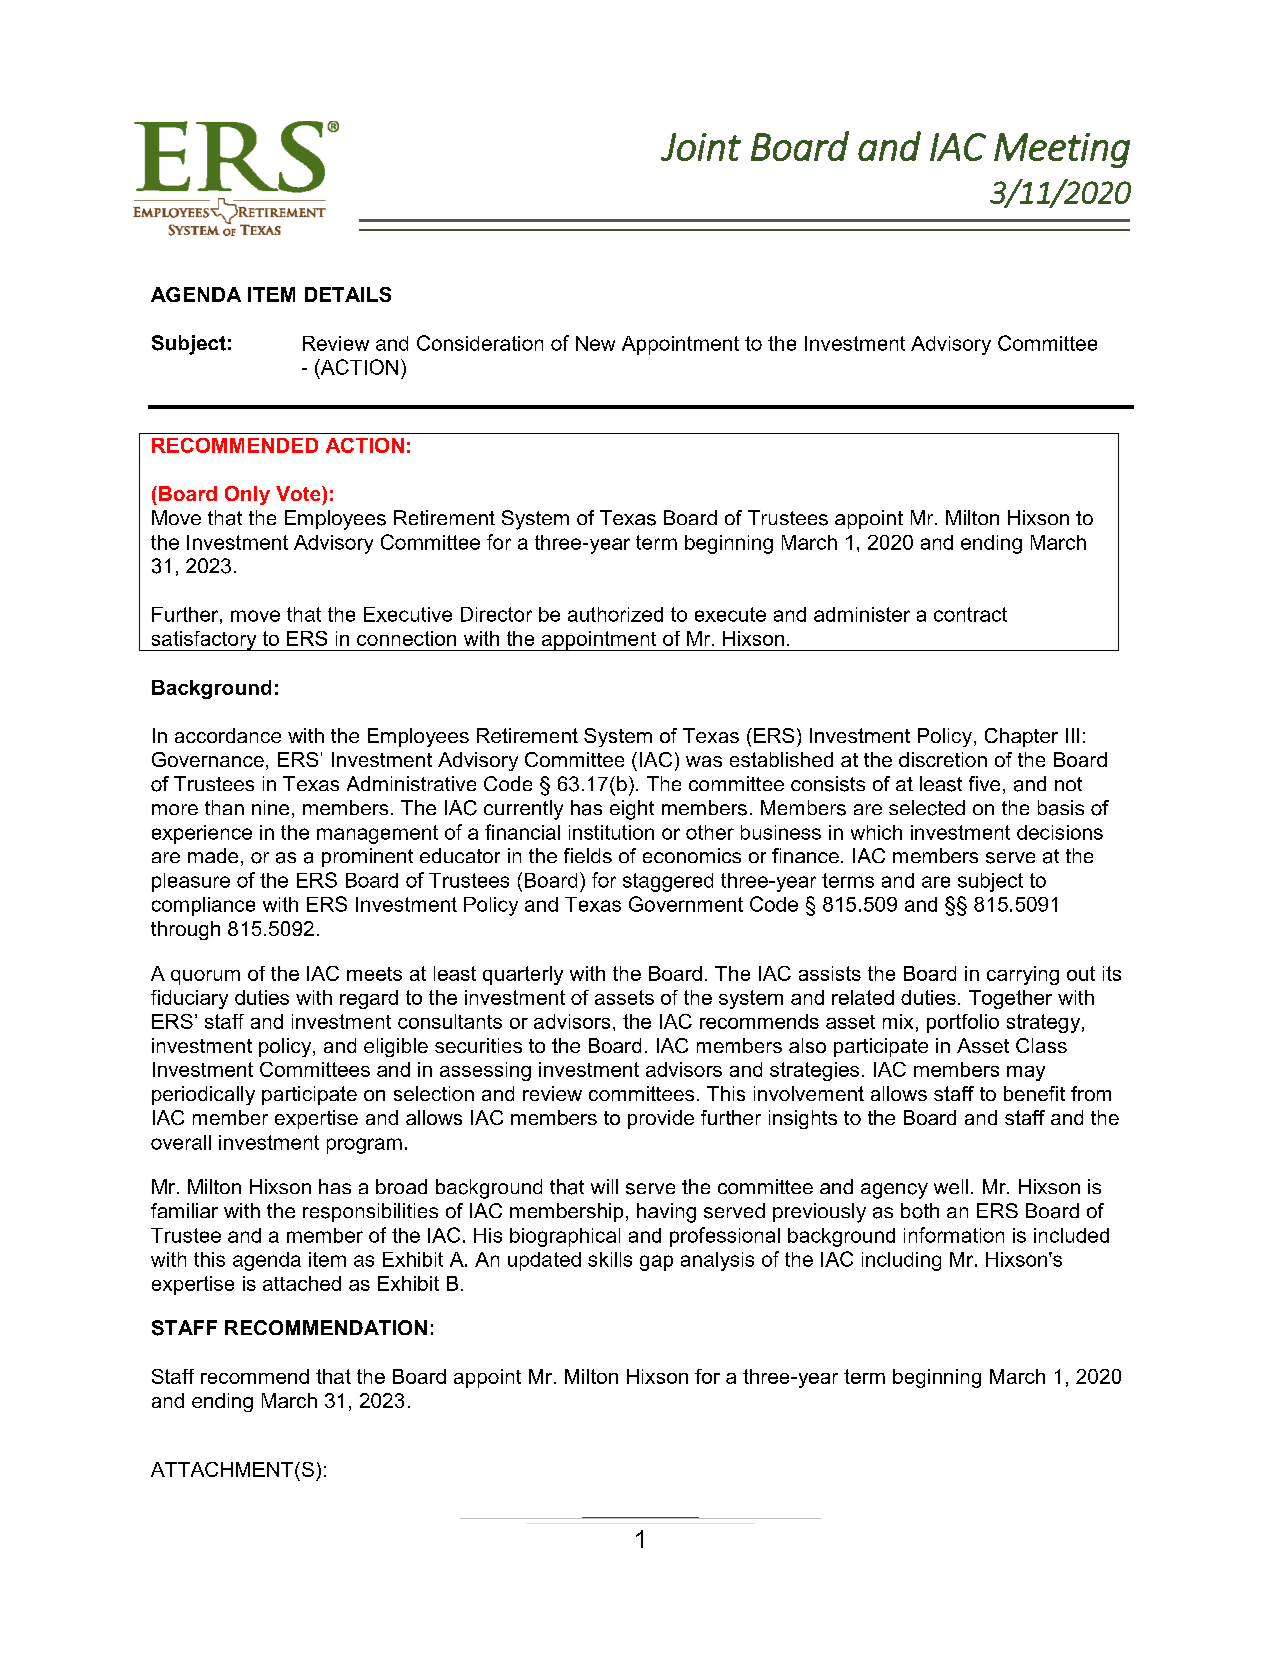 Image resolution: width=1281 pixels, height=1658 pixels. What do you see at coordinates (668, 882) in the screenshot?
I see `staggered` at bounding box center [668, 882].
